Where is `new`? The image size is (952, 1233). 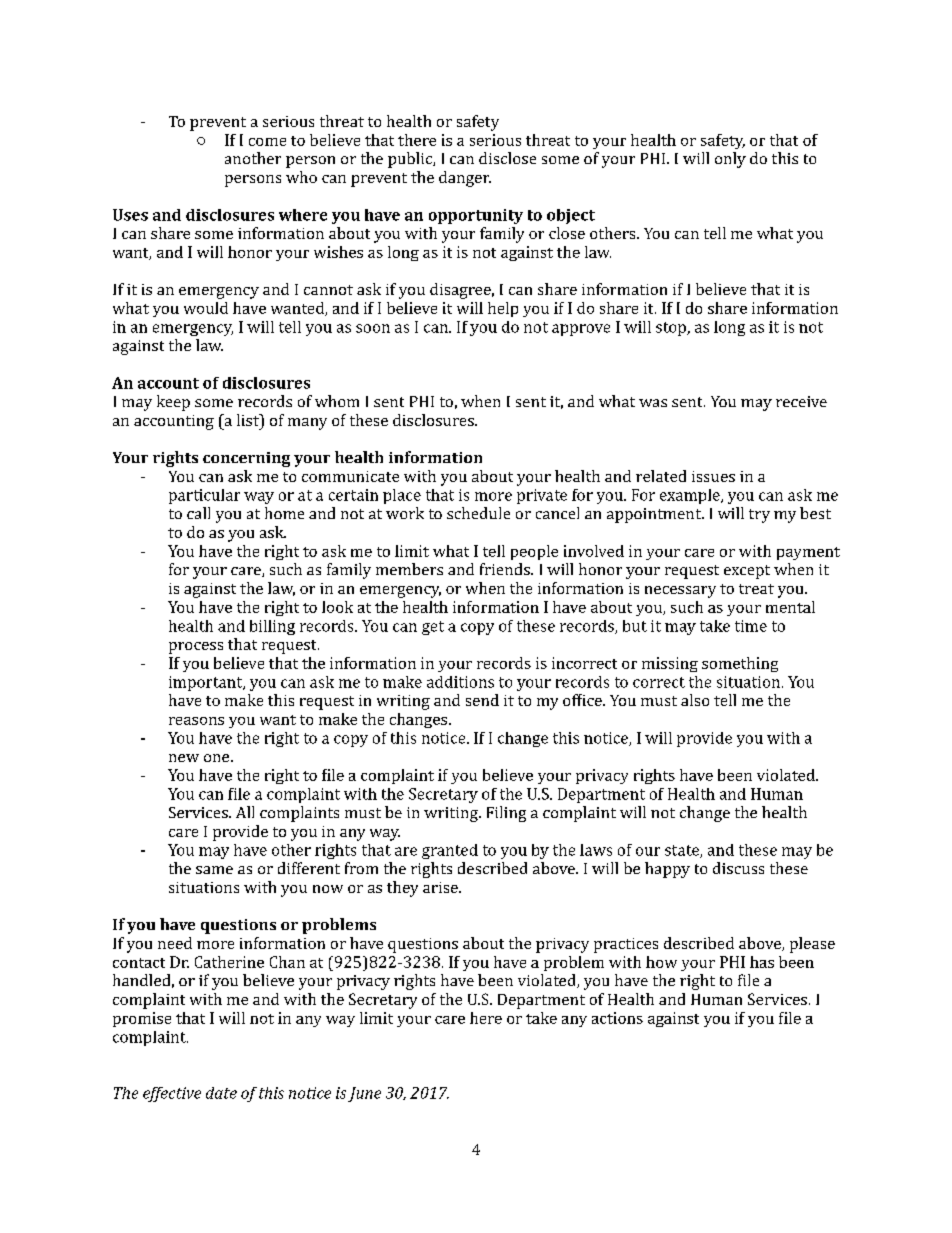 new is located at coordinates (184, 758).
